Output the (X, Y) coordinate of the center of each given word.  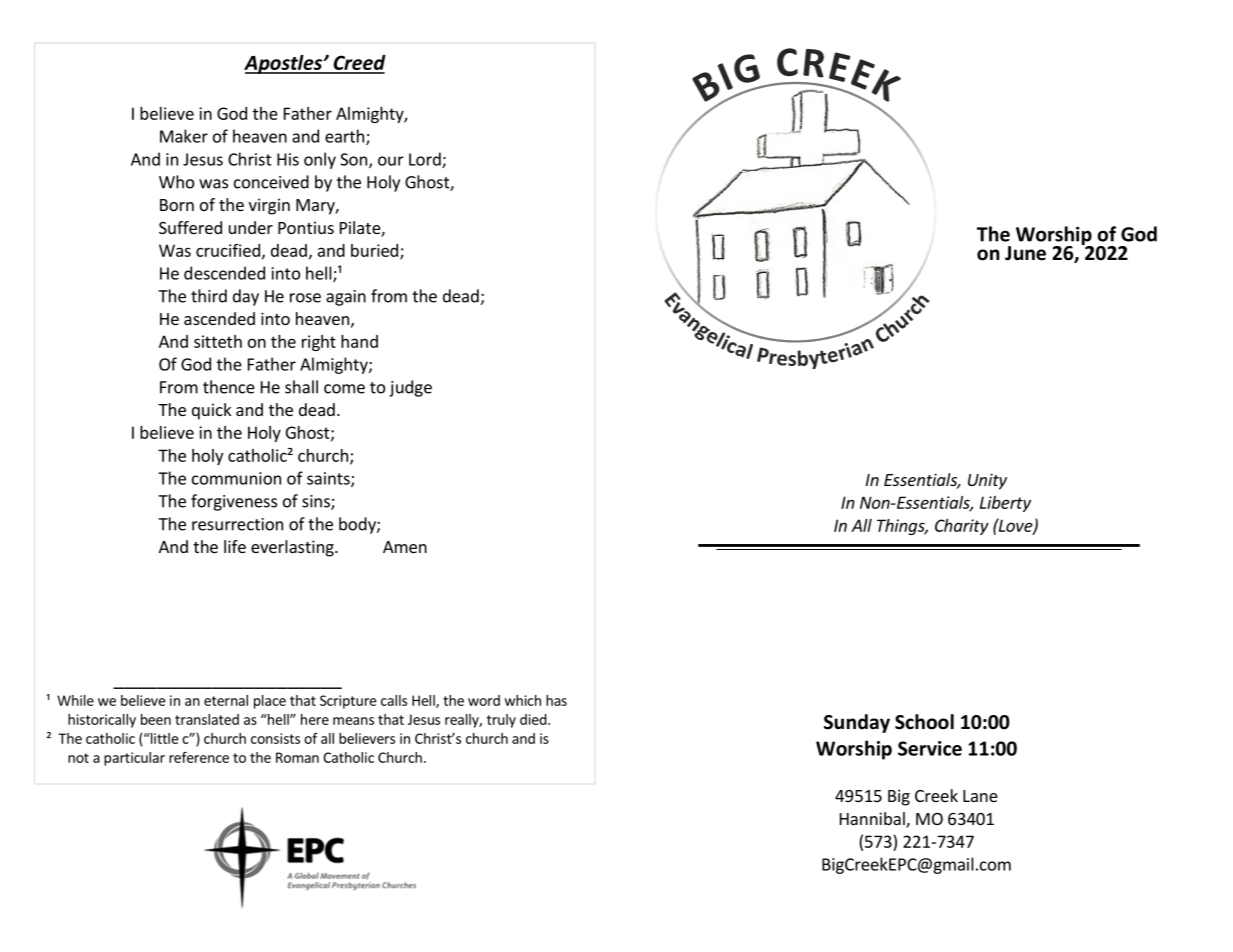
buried (376, 251)
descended (224, 273)
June (1025, 253)
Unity (987, 481)
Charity (962, 527)
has (556, 700)
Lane (980, 796)
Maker (184, 136)
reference (199, 757)
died (533, 719)
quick (211, 411)
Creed (358, 64)
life (235, 546)
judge (410, 388)
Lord (426, 160)
